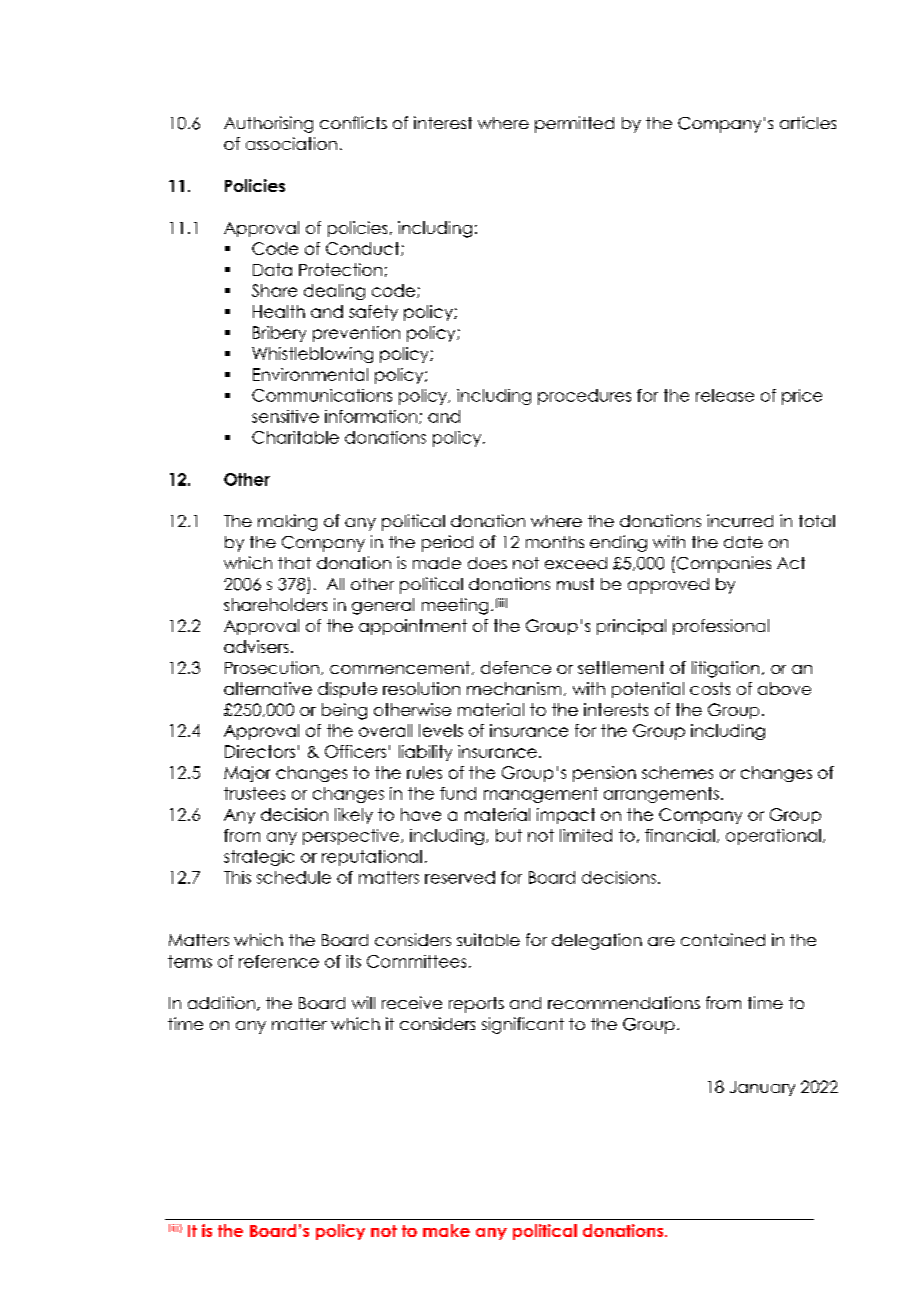  I want to click on permitted, so click(574, 124).
